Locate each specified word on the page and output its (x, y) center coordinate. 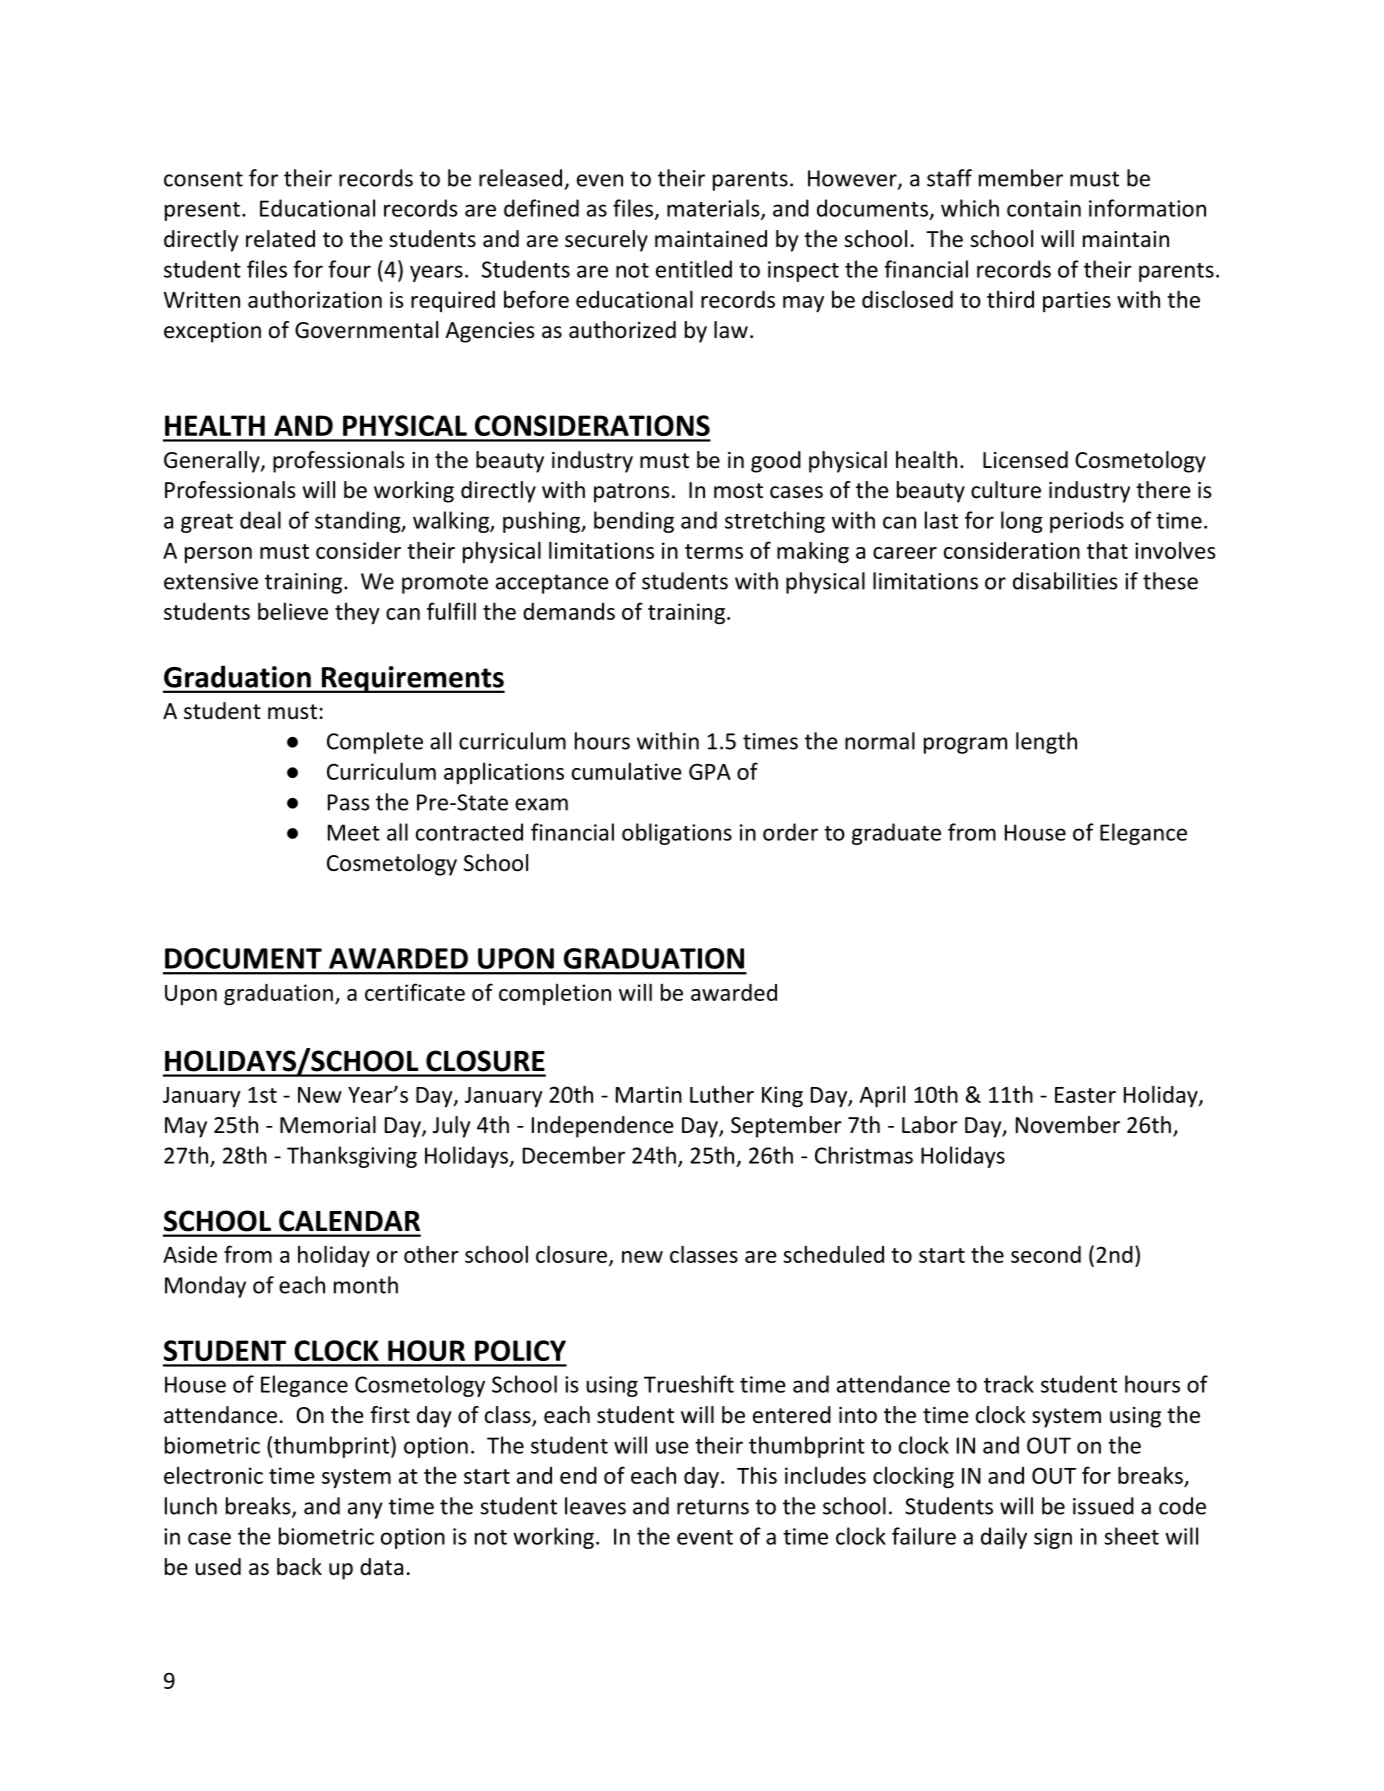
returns (713, 1507)
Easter (1085, 1095)
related (280, 239)
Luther (722, 1094)
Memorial (328, 1125)
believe (293, 611)
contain (1044, 208)
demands (569, 611)
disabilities (1065, 581)
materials (714, 209)
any (365, 1510)
